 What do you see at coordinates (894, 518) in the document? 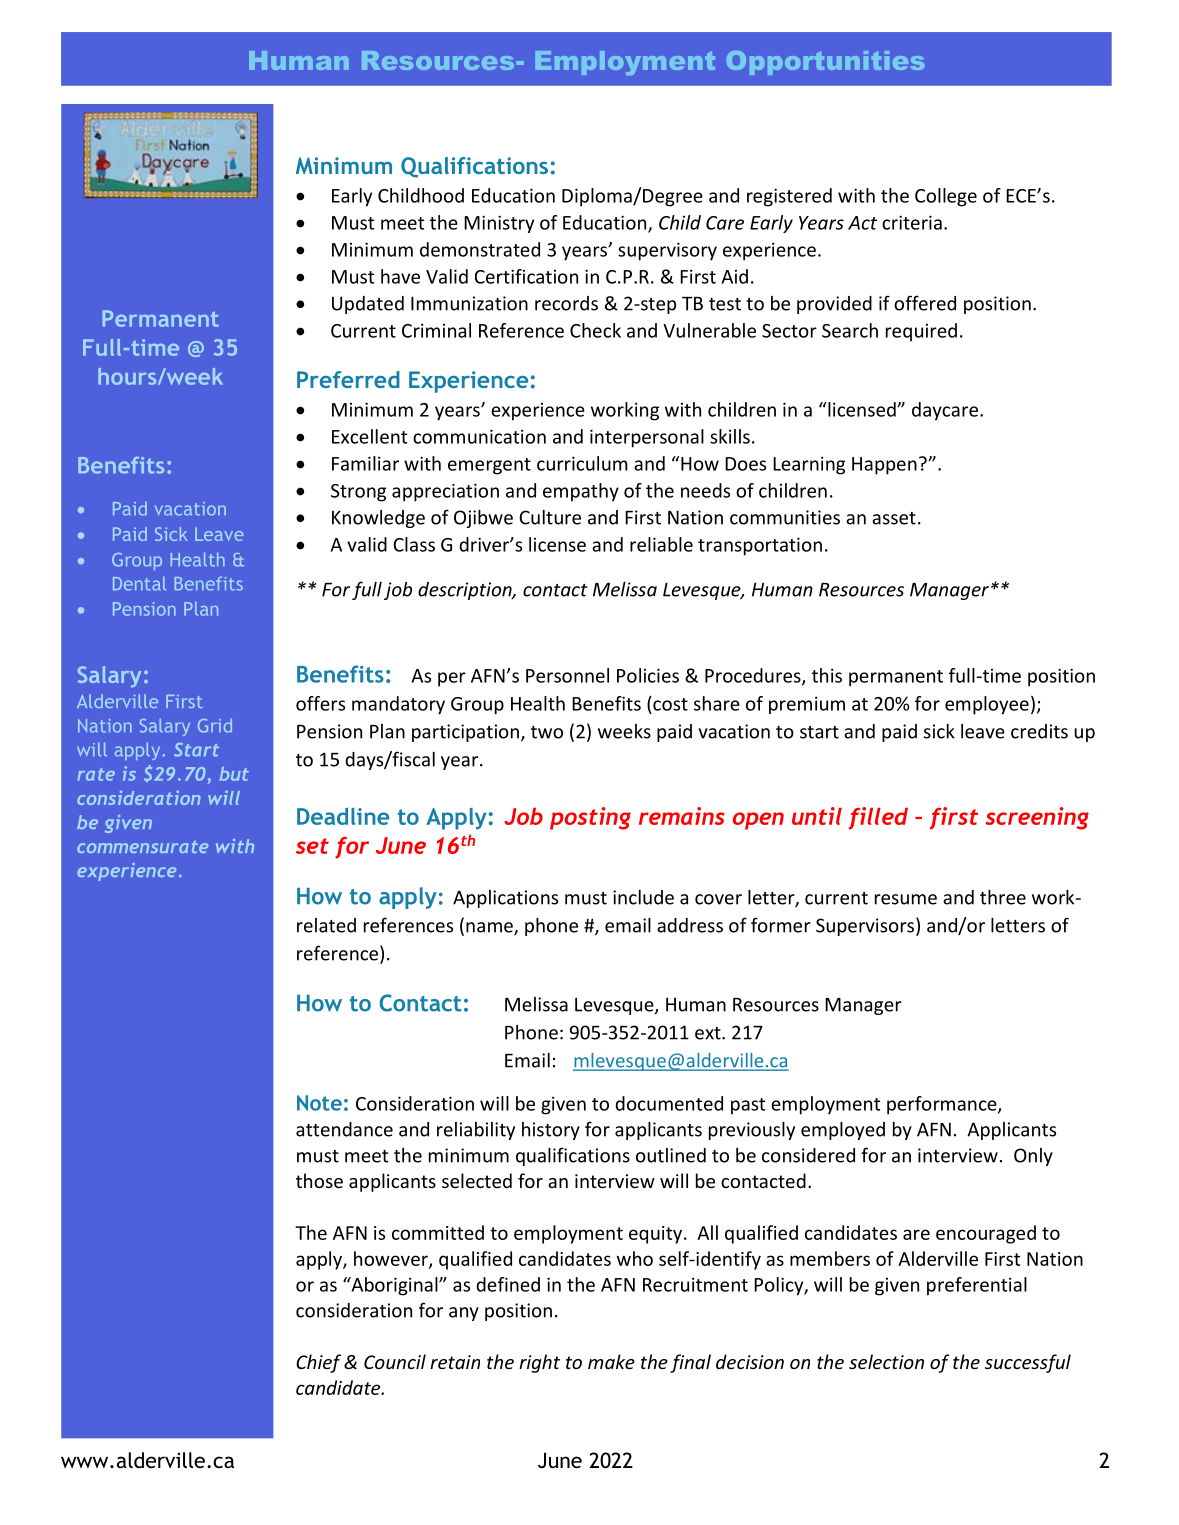
I see `asset` at bounding box center [894, 518].
